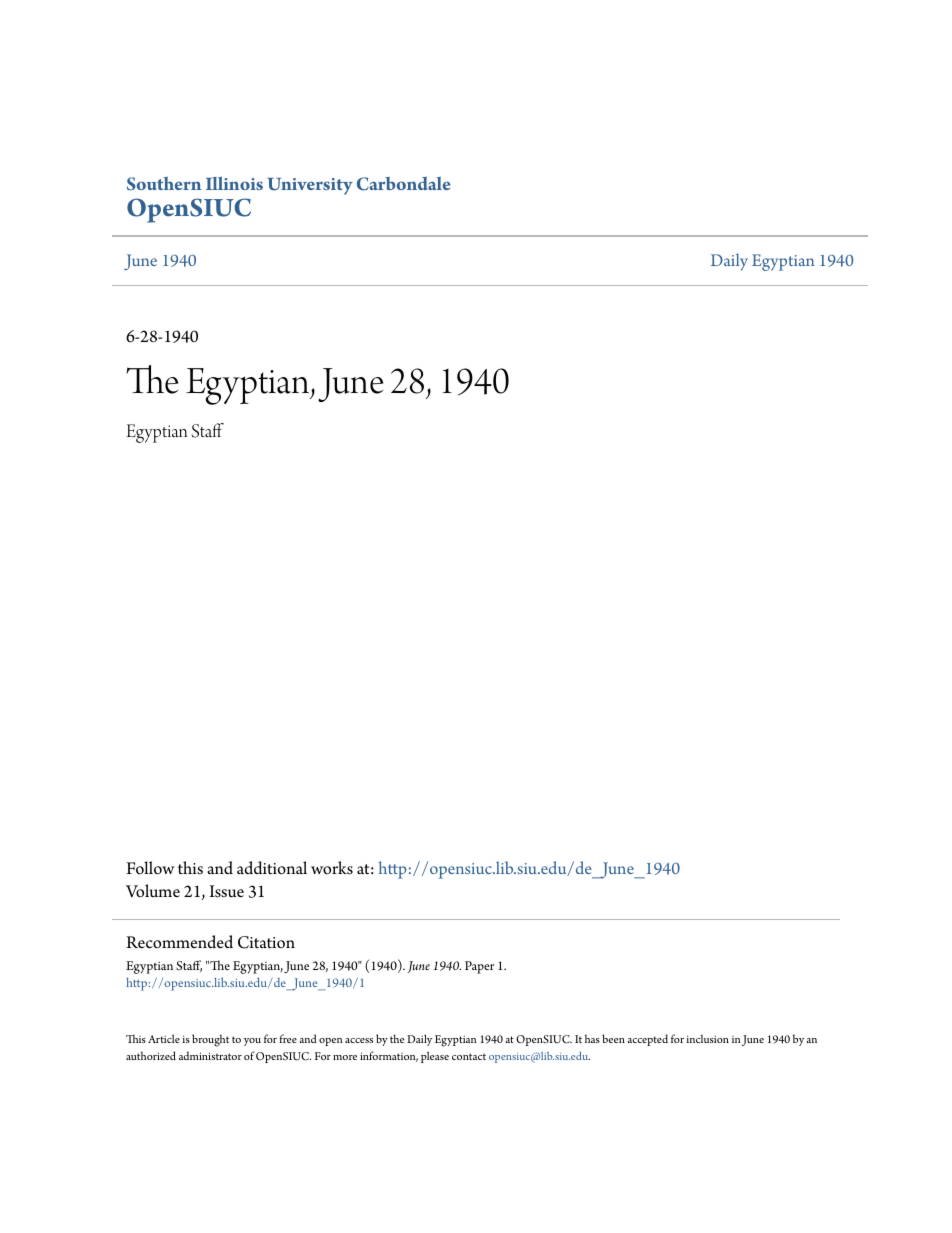  I want to click on Paper, so click(479, 967).
